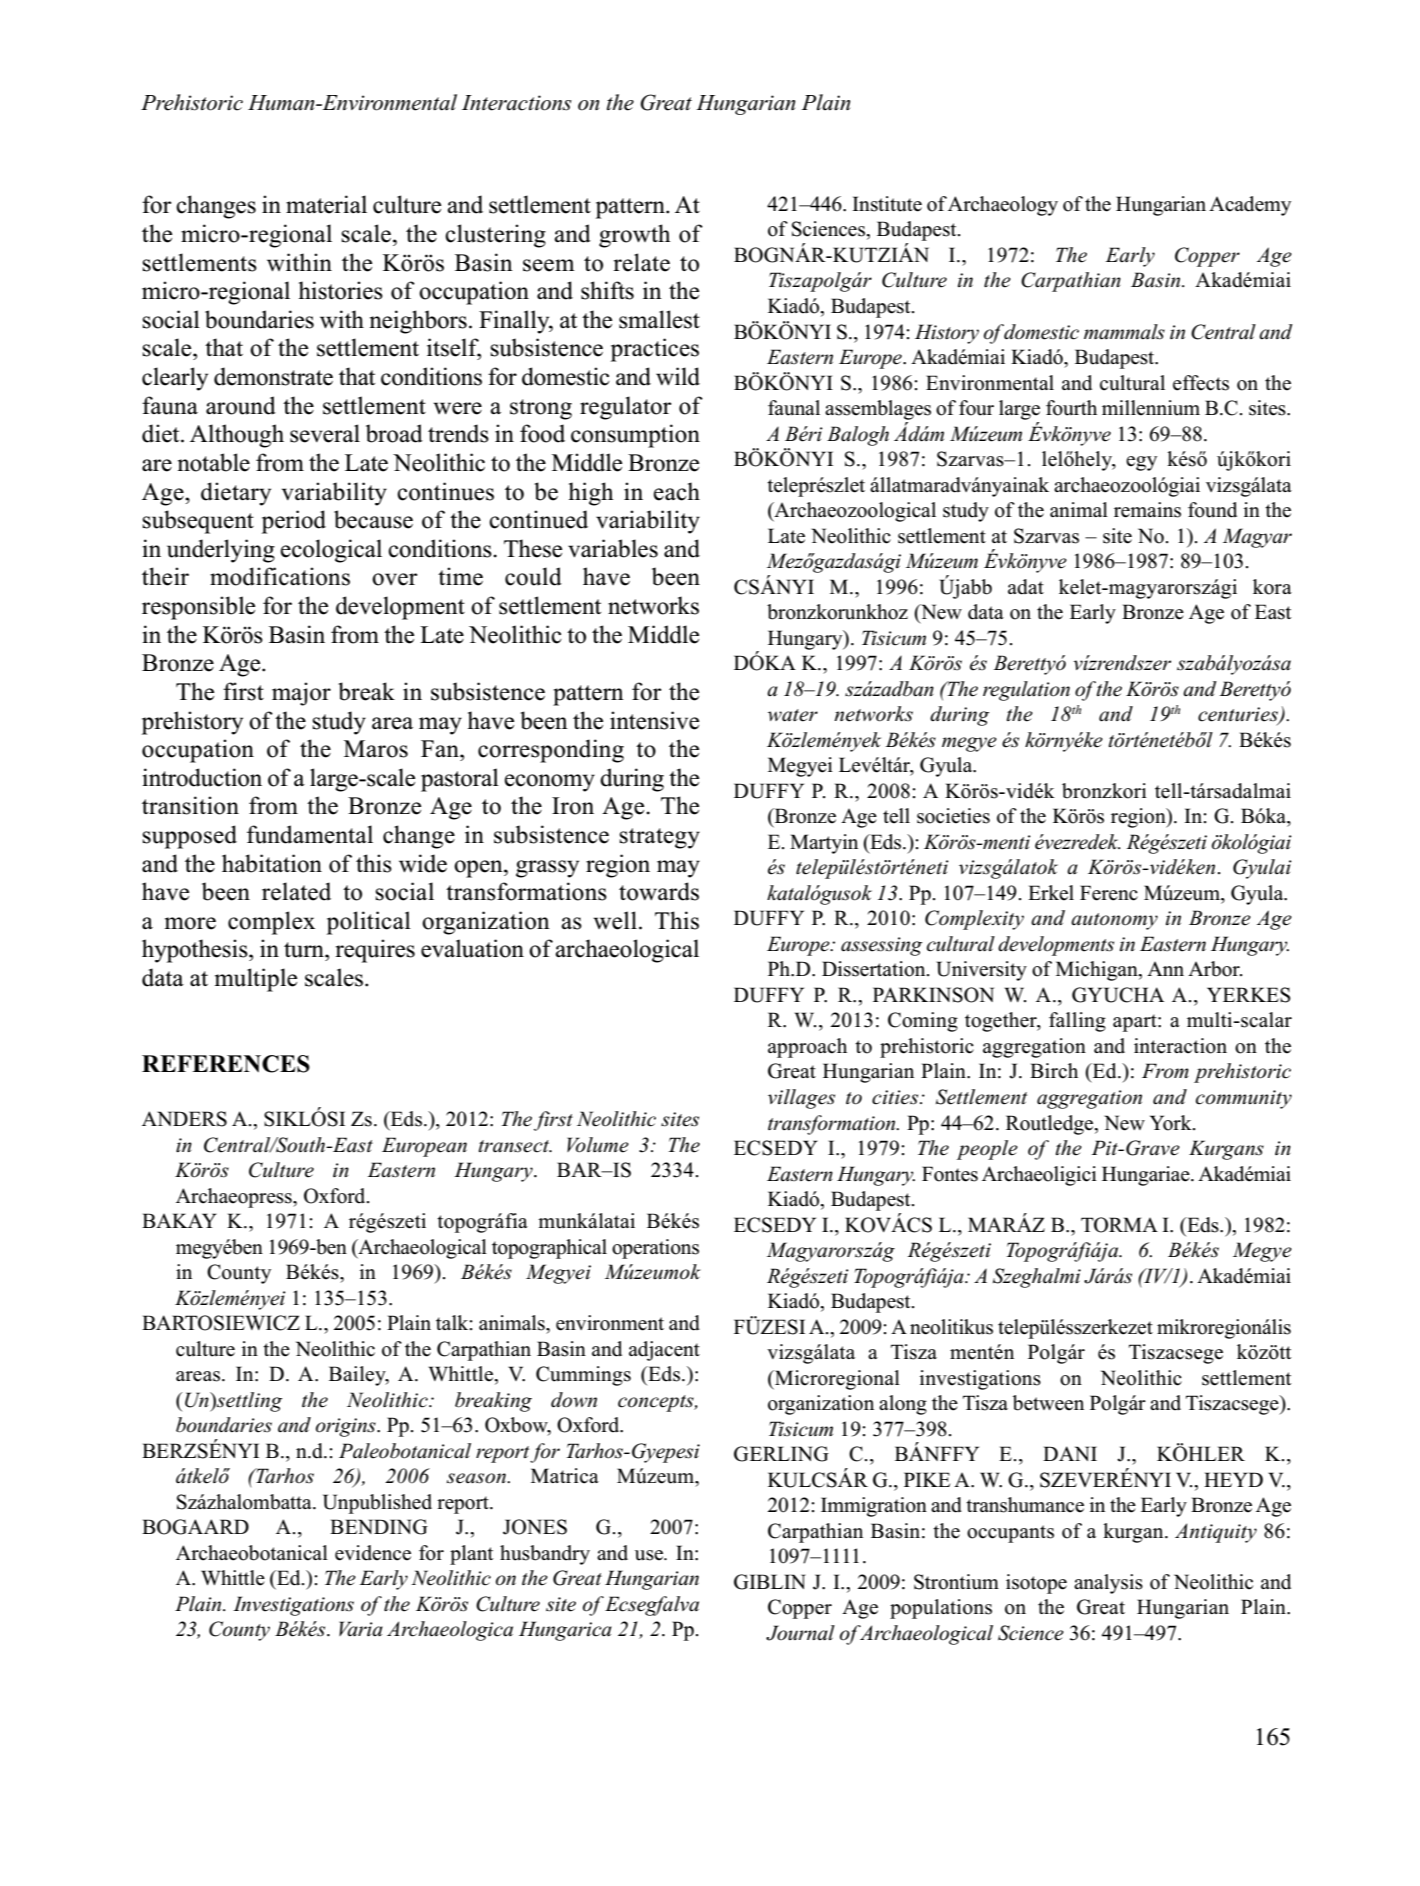 This image has height=1886, width=1420. I want to click on evidence, so click(373, 1553).
